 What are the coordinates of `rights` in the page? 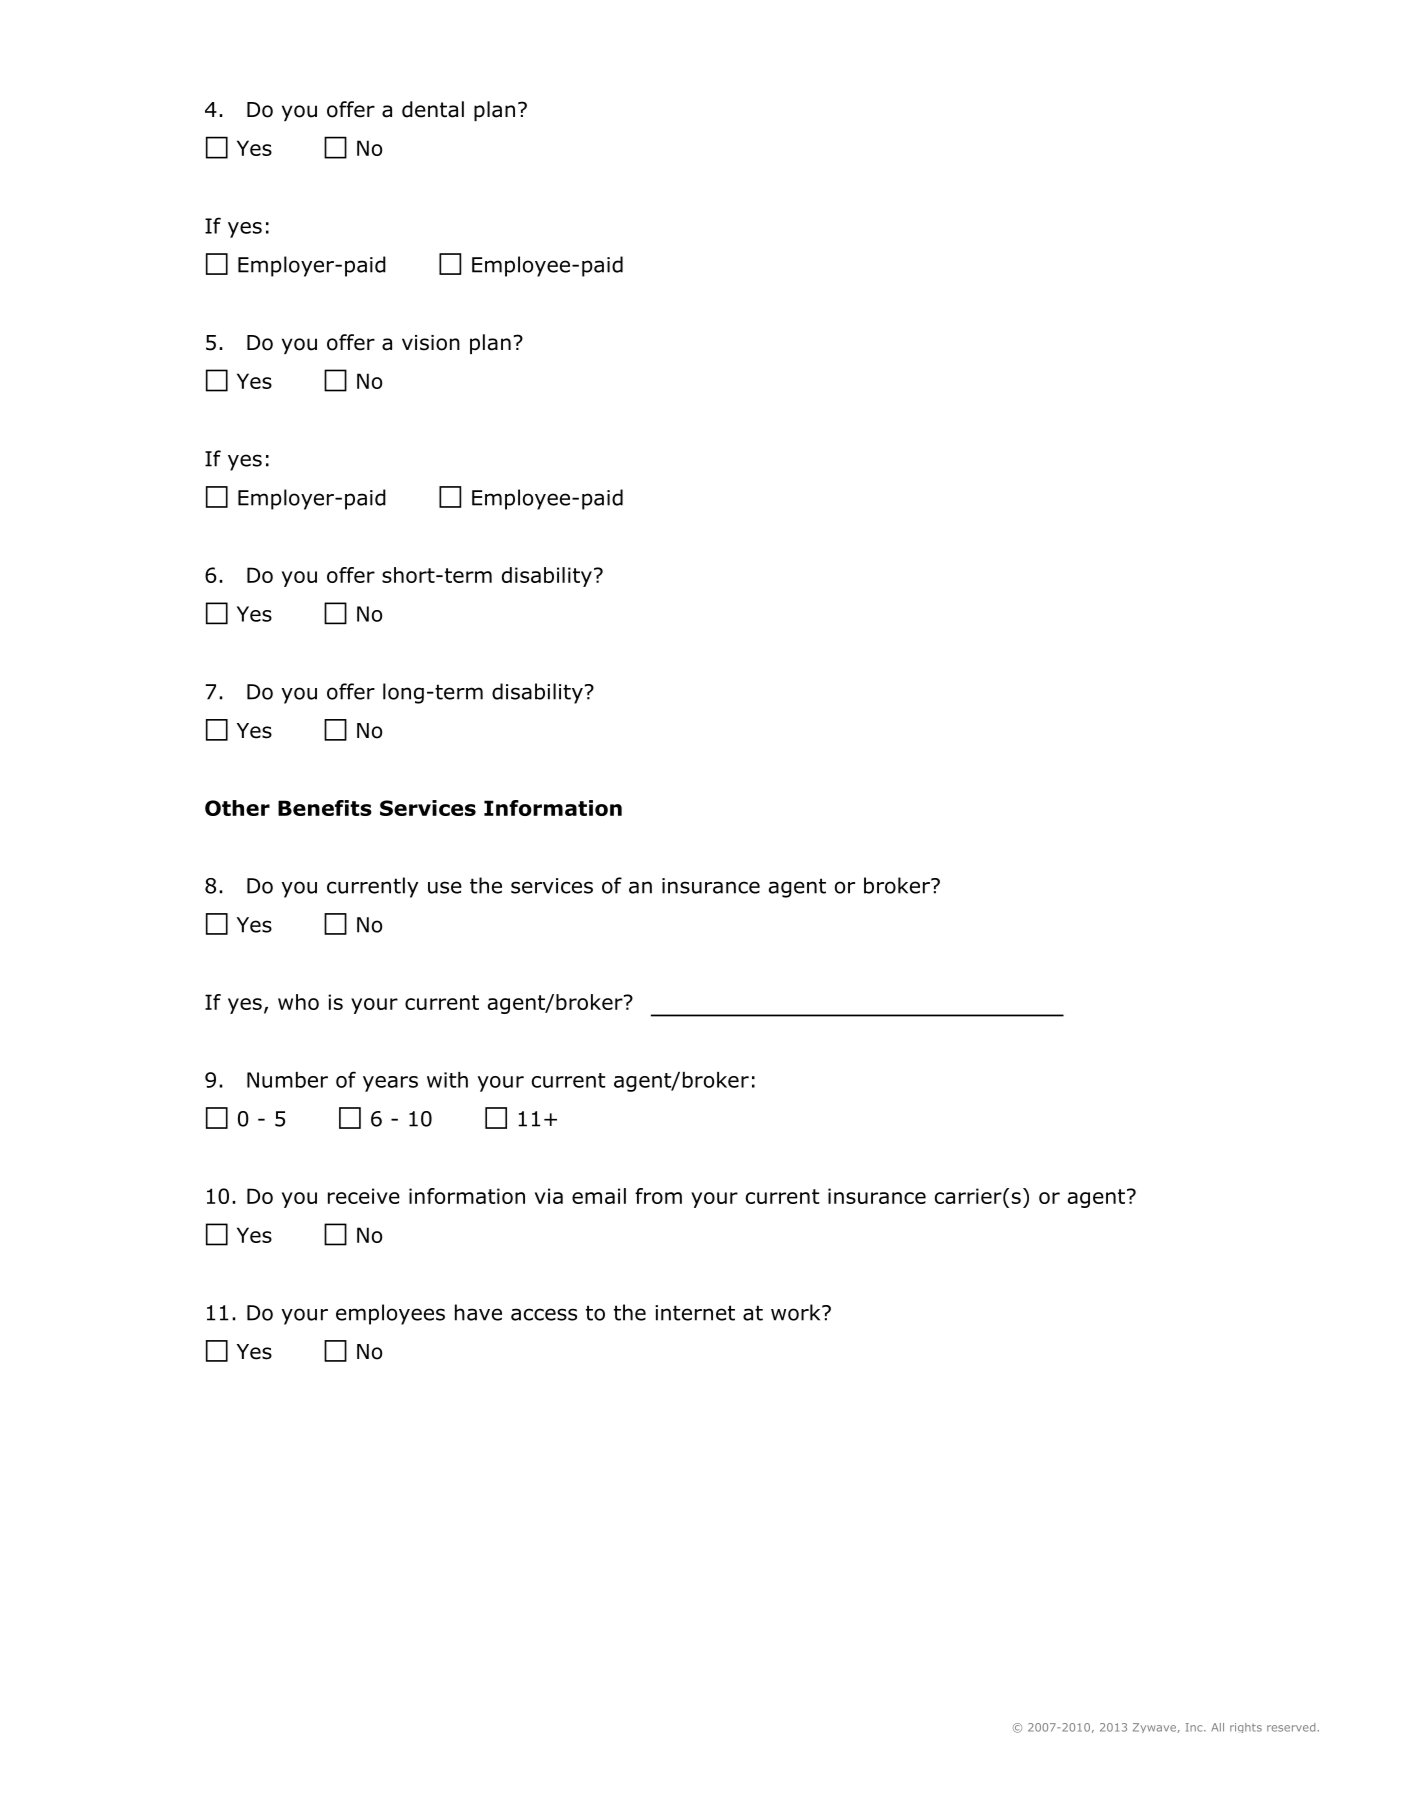 It's located at (1246, 1728).
